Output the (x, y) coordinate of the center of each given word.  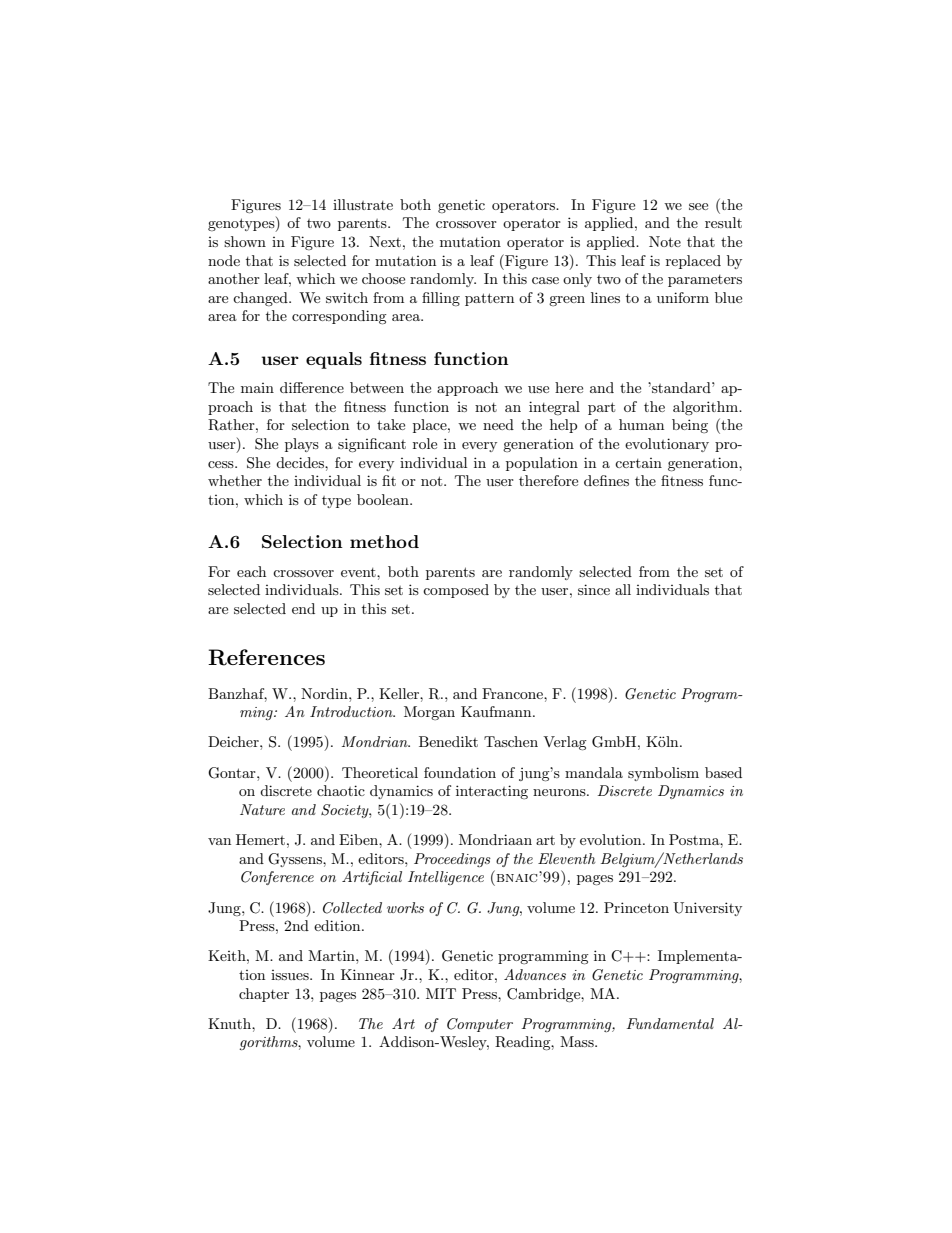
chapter (264, 995)
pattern (489, 299)
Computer (480, 1025)
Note (665, 241)
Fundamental (670, 1023)
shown (245, 241)
